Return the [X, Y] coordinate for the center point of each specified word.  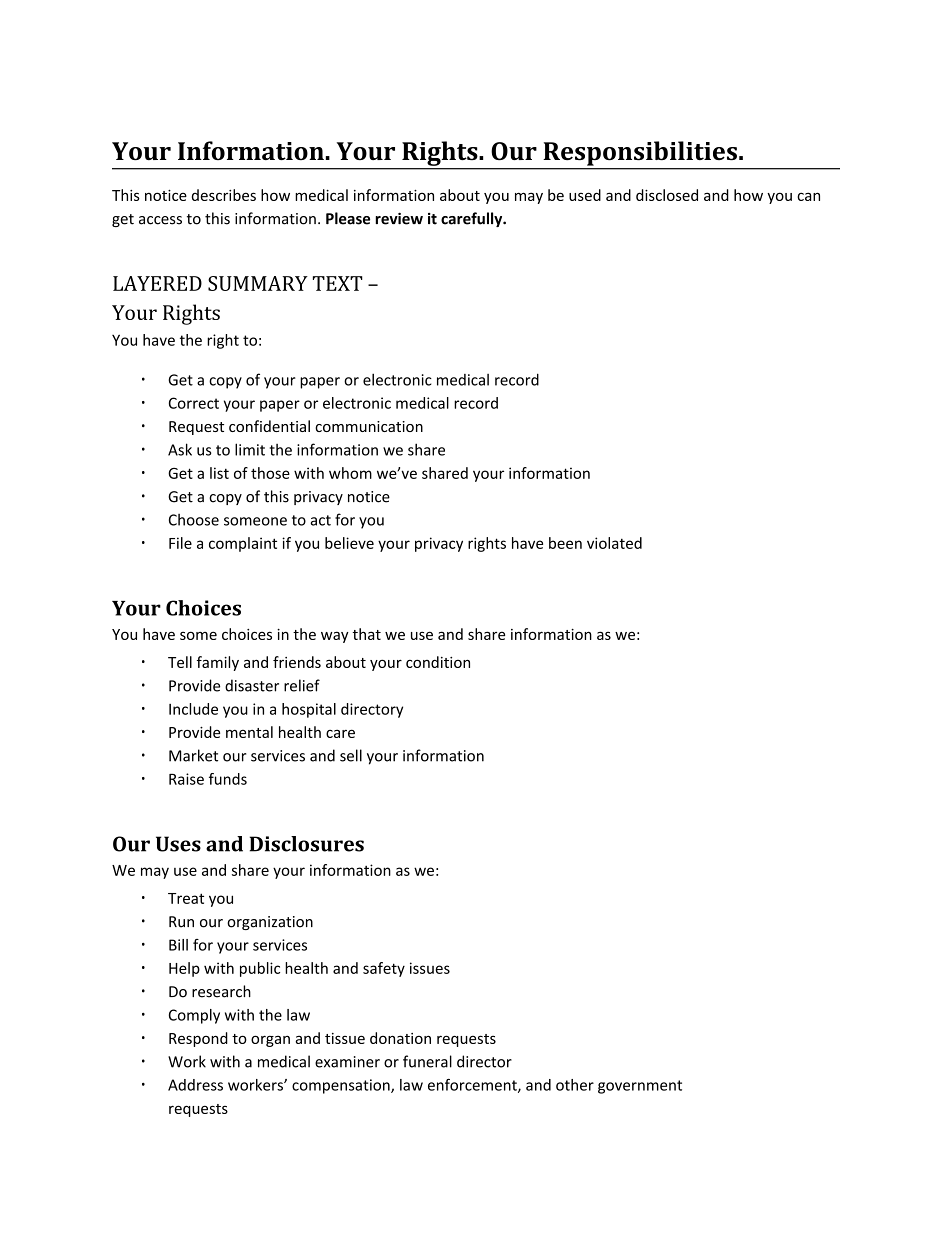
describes [224, 195]
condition [438, 662]
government [640, 1087]
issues [430, 968]
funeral [427, 1061]
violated [614, 543]
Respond [198, 1039]
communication [369, 426]
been [565, 543]
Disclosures [307, 844]
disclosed [667, 195]
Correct [194, 403]
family [218, 663]
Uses [178, 844]
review [399, 218]
